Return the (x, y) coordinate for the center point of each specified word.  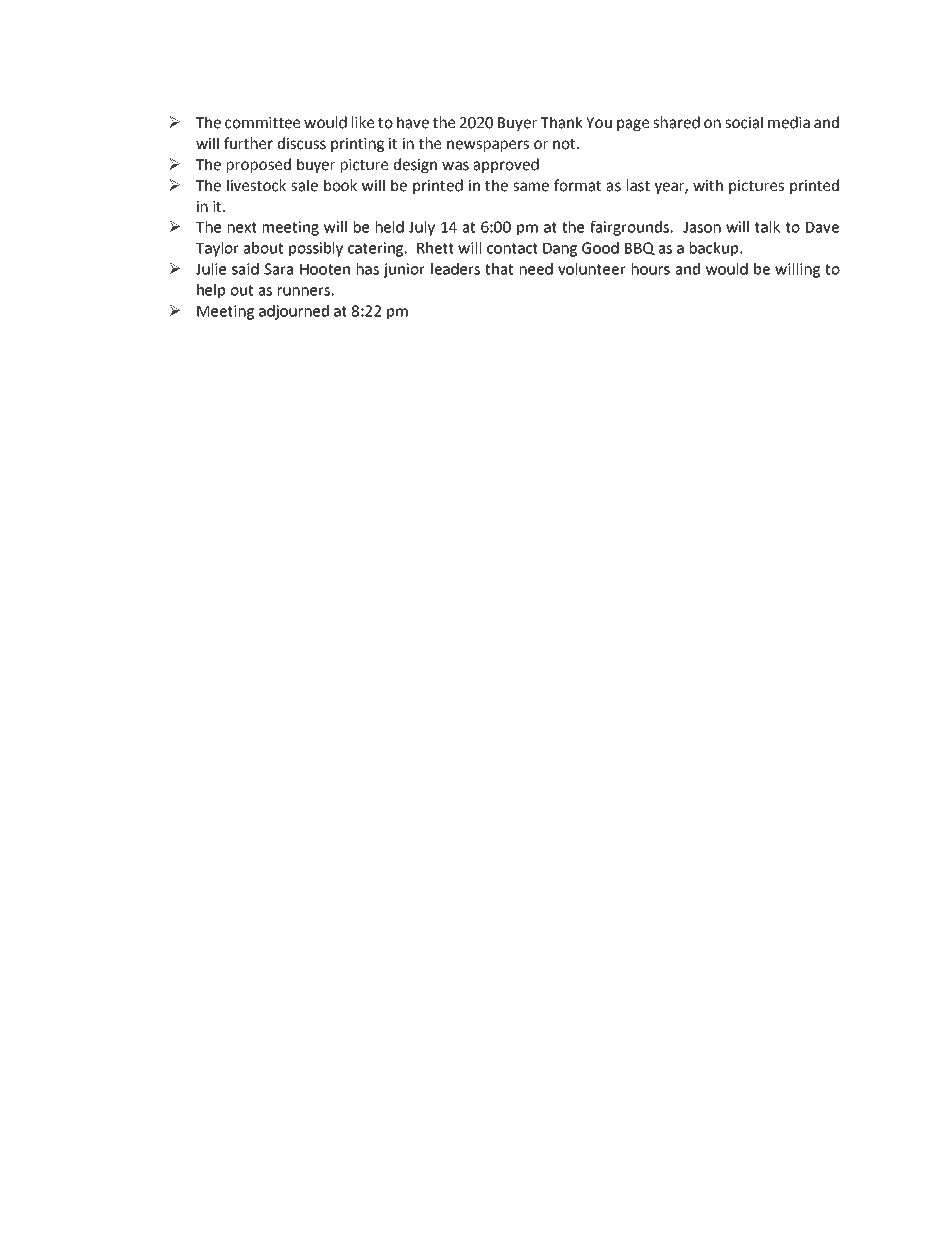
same (531, 187)
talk (767, 227)
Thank (561, 122)
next (242, 227)
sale (304, 185)
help (211, 291)
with (708, 185)
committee (262, 123)
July (422, 228)
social (744, 122)
